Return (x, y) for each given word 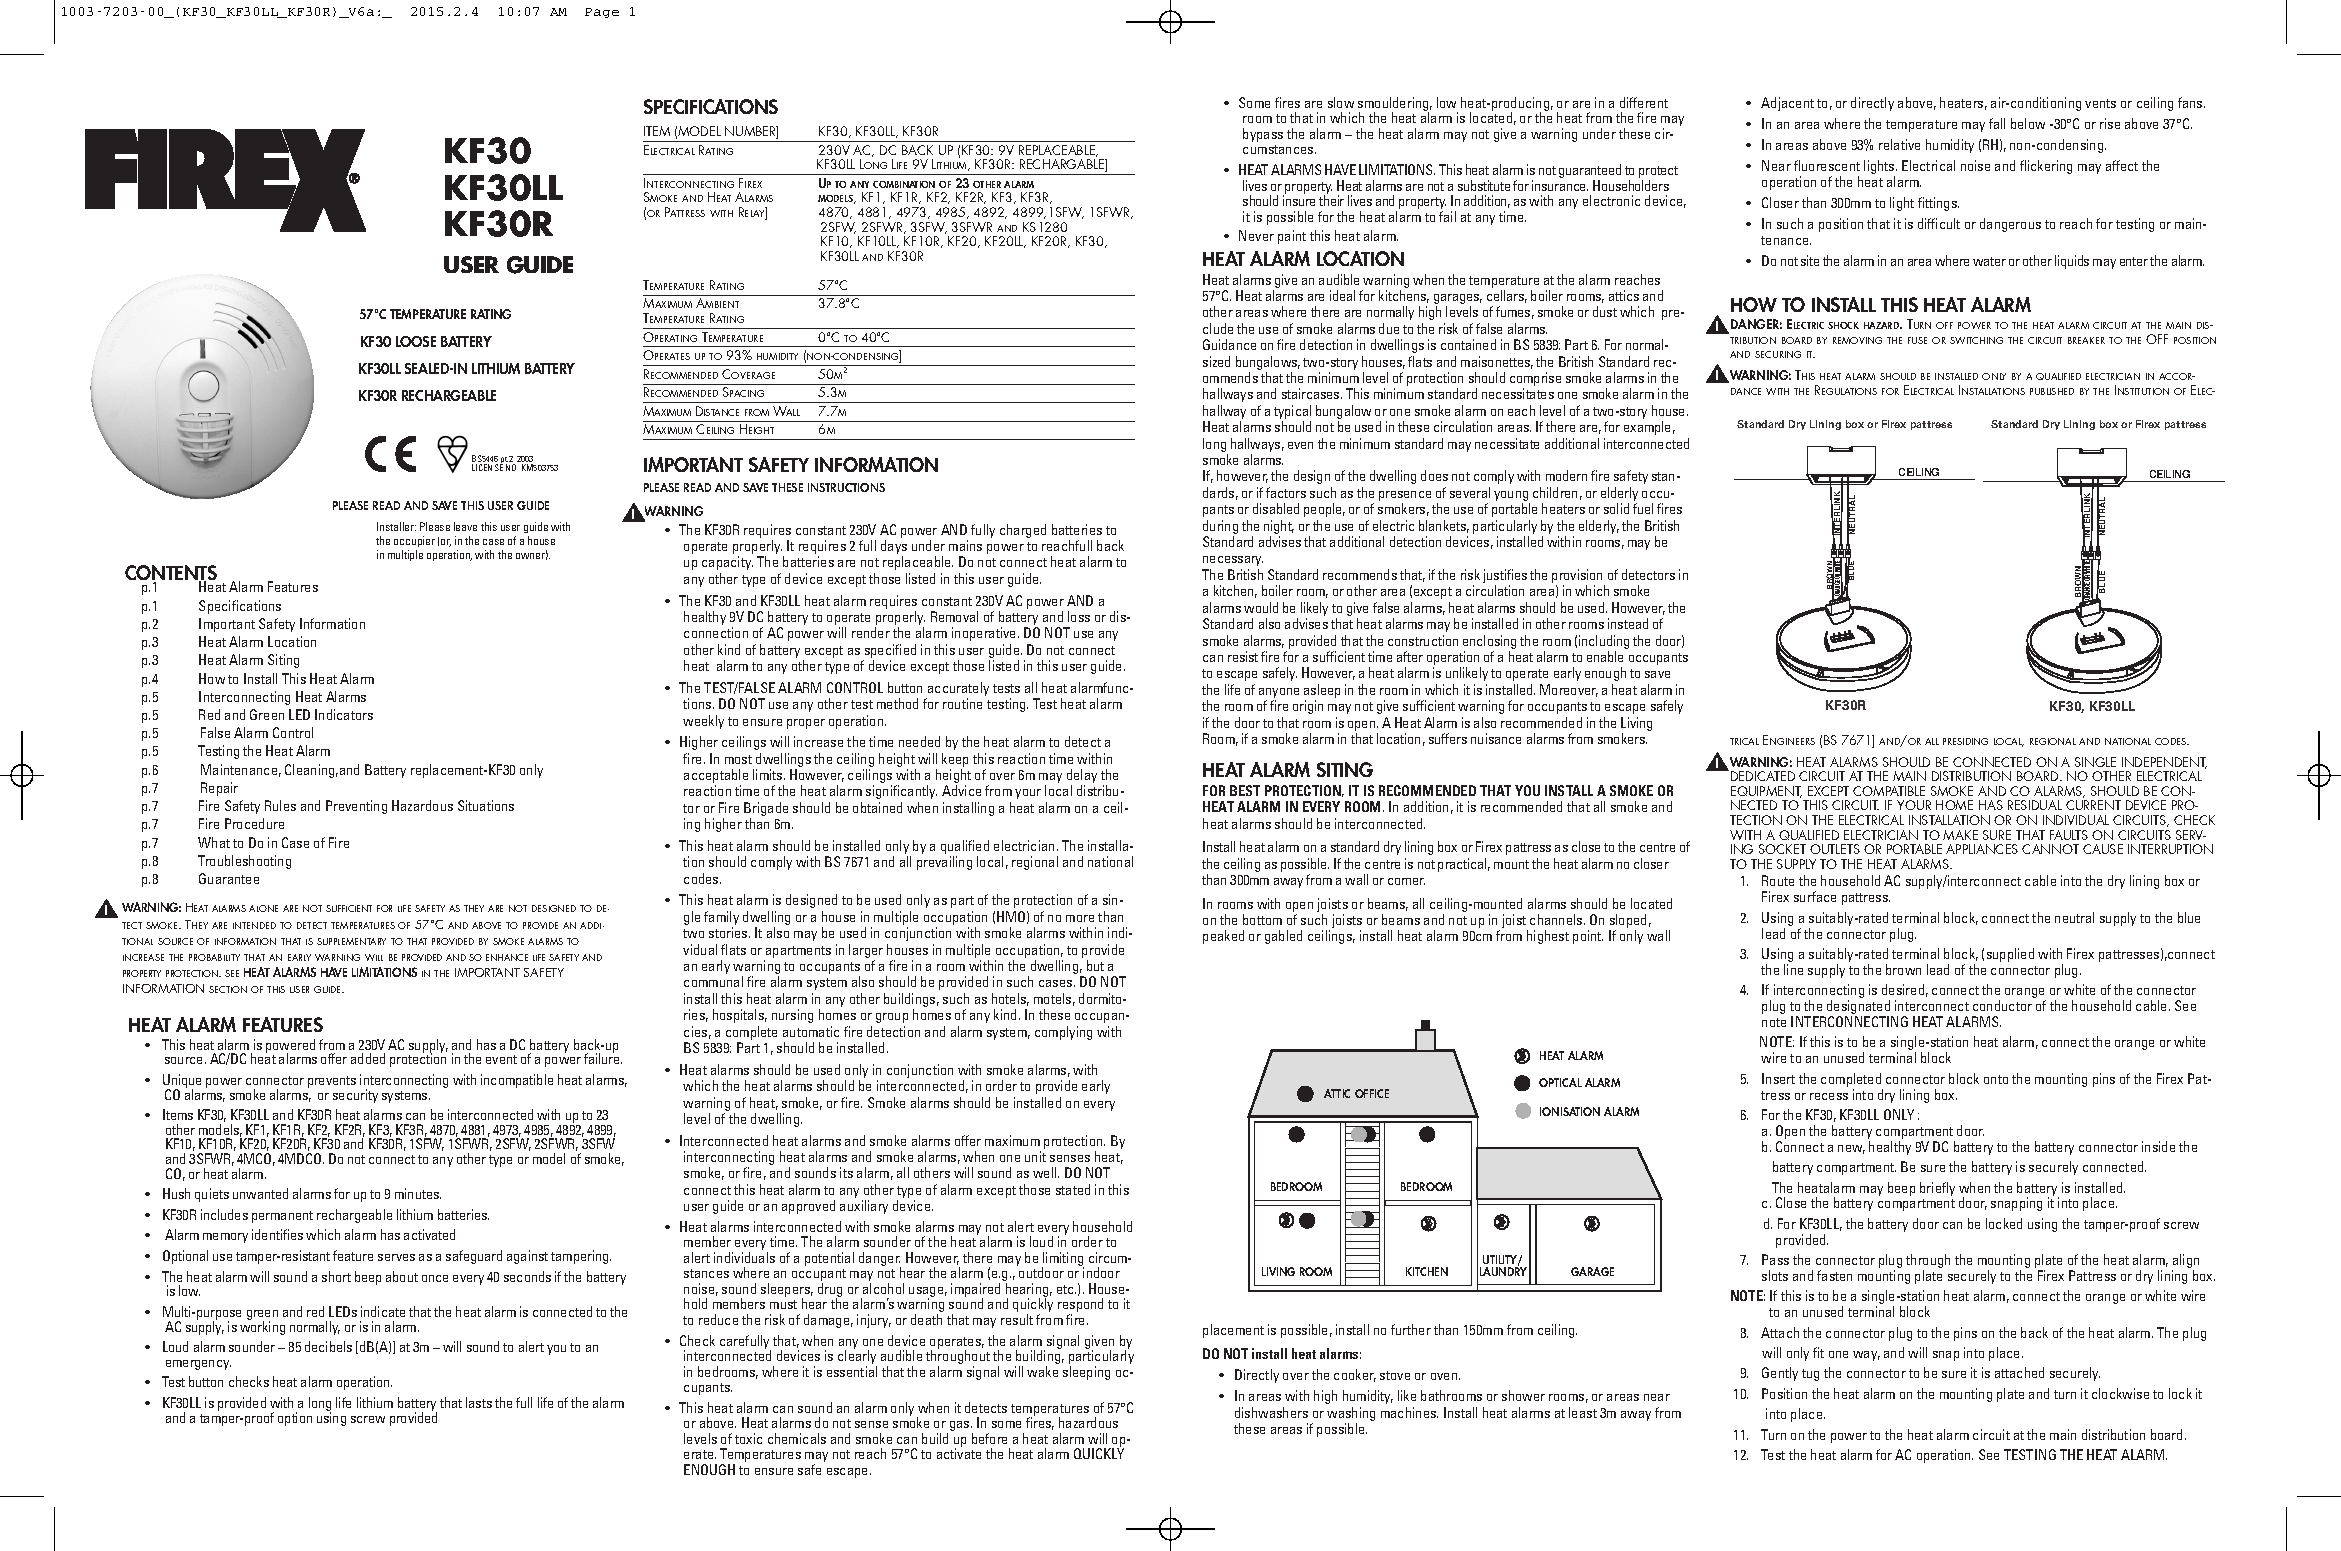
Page (602, 13)
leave (465, 526)
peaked (1223, 937)
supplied (2010, 955)
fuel (1643, 508)
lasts (479, 1402)
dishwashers (1271, 1412)
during (1220, 527)
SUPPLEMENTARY (351, 941)
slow (1341, 102)
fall (1997, 123)
